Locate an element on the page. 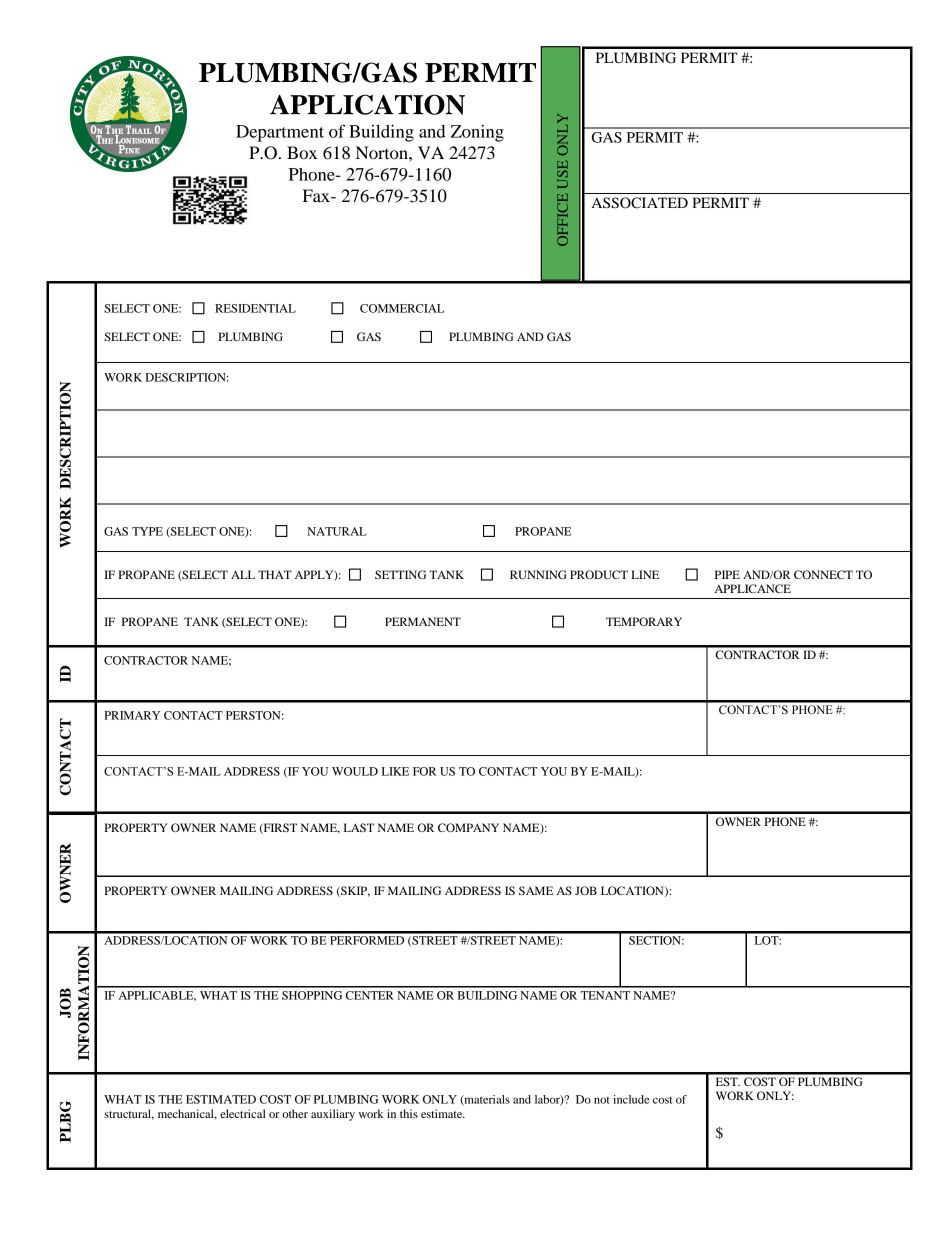 The height and width of the image is (1233, 952). this is located at coordinates (409, 1113).
